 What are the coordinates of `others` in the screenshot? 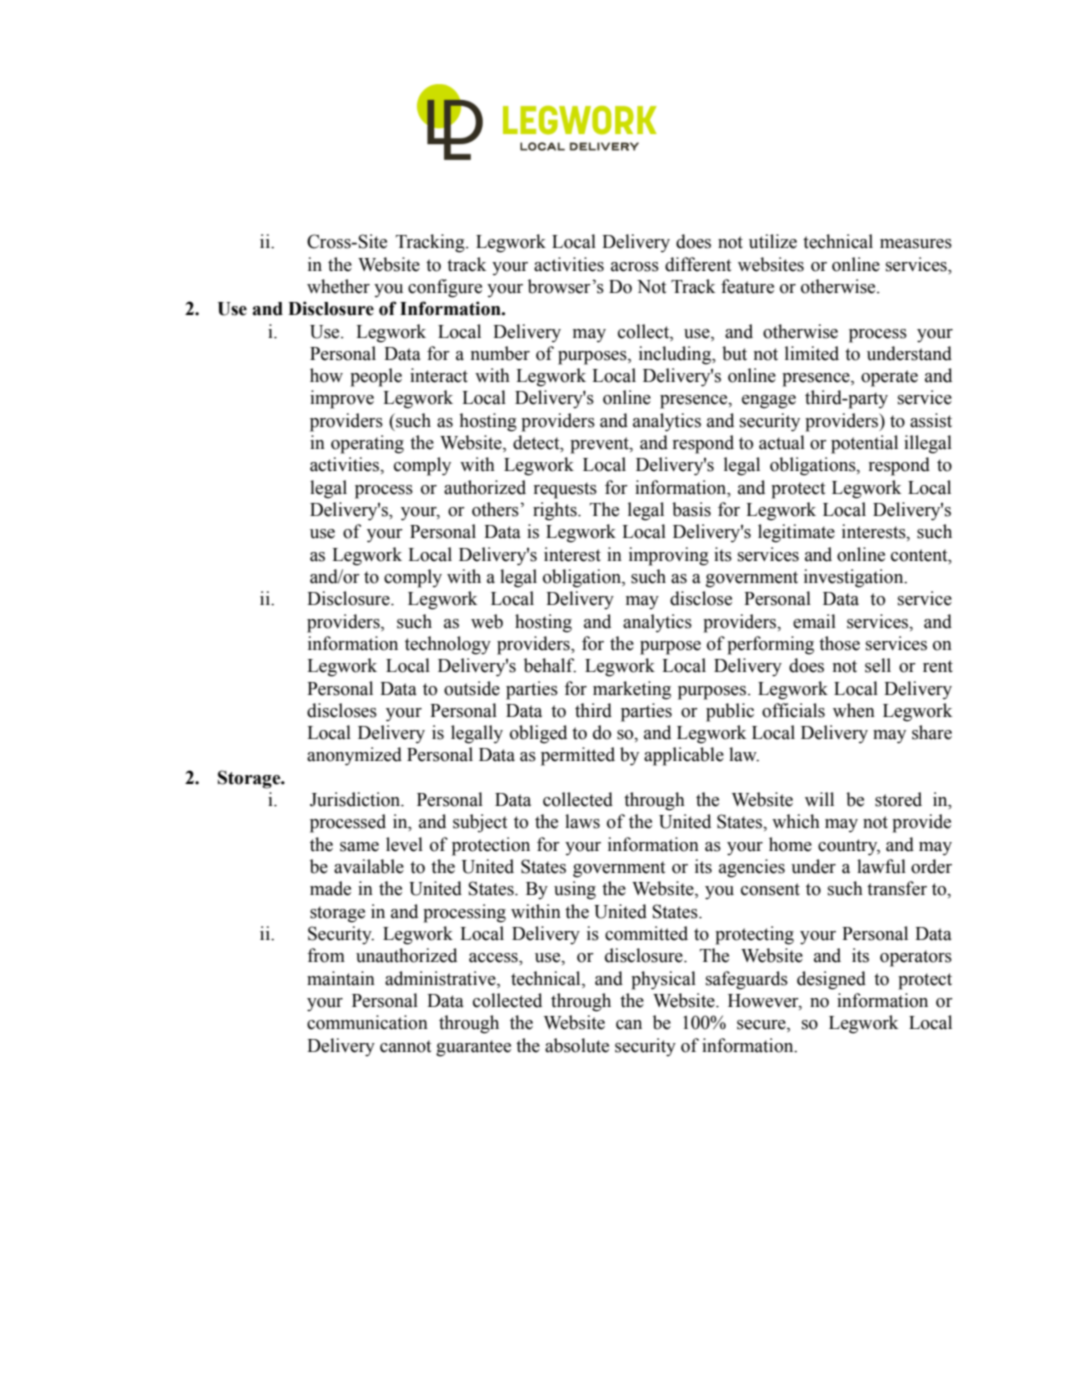 It's located at (496, 509).
